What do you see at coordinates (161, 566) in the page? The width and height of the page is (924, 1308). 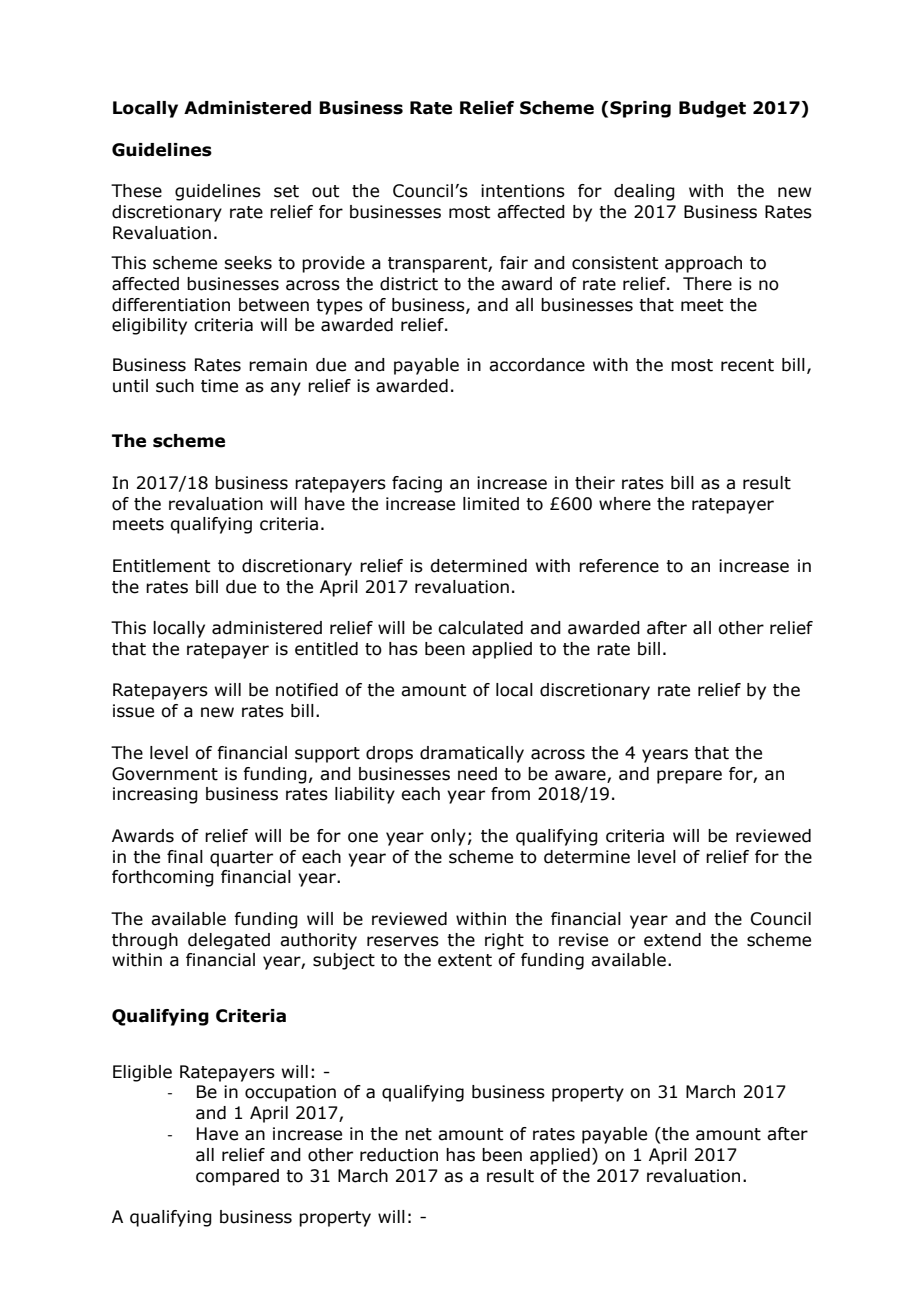 I see `Entitlement` at bounding box center [161, 566].
